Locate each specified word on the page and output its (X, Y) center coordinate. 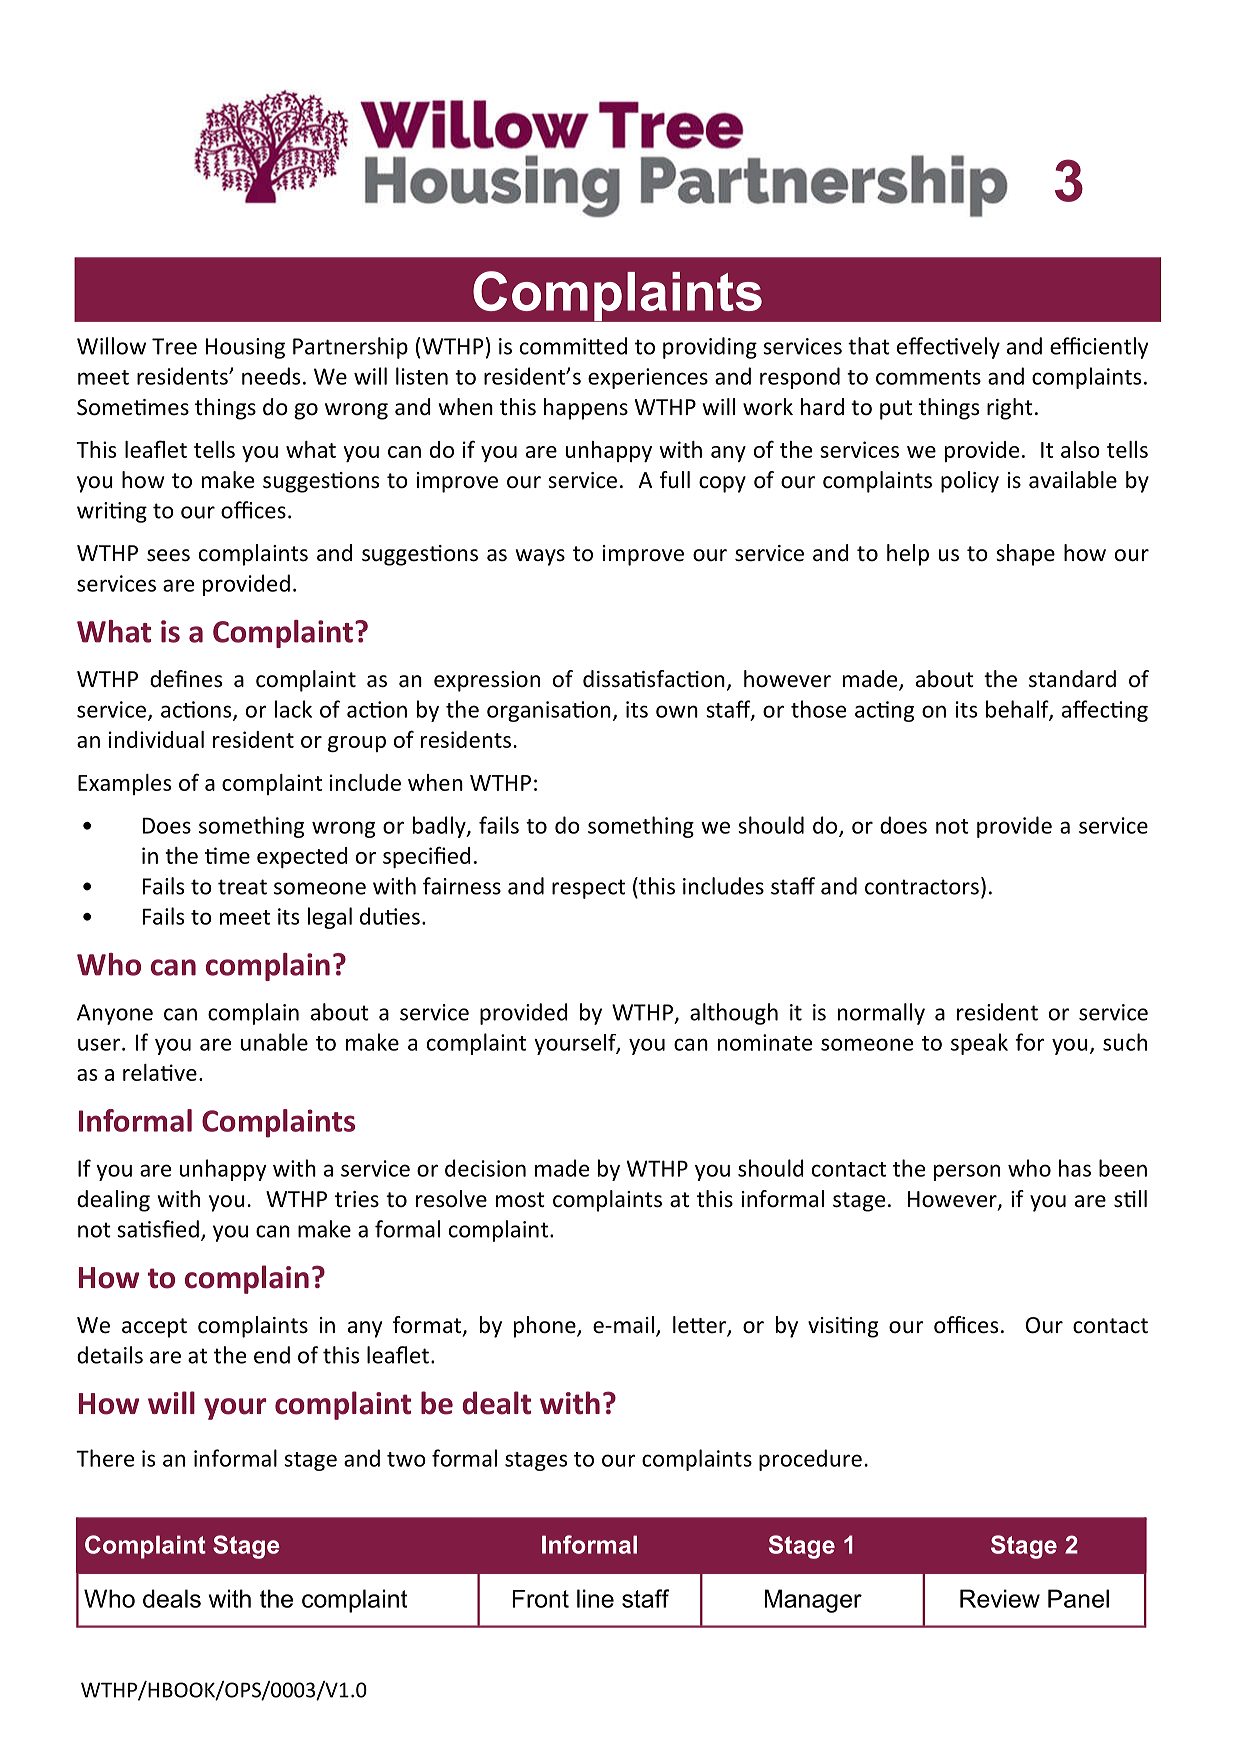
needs (271, 376)
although (734, 1014)
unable (274, 1042)
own (677, 711)
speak (979, 1044)
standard (1072, 679)
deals (172, 1598)
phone (546, 1327)
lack (293, 709)
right (1010, 409)
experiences (648, 378)
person (967, 1172)
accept (154, 1328)
